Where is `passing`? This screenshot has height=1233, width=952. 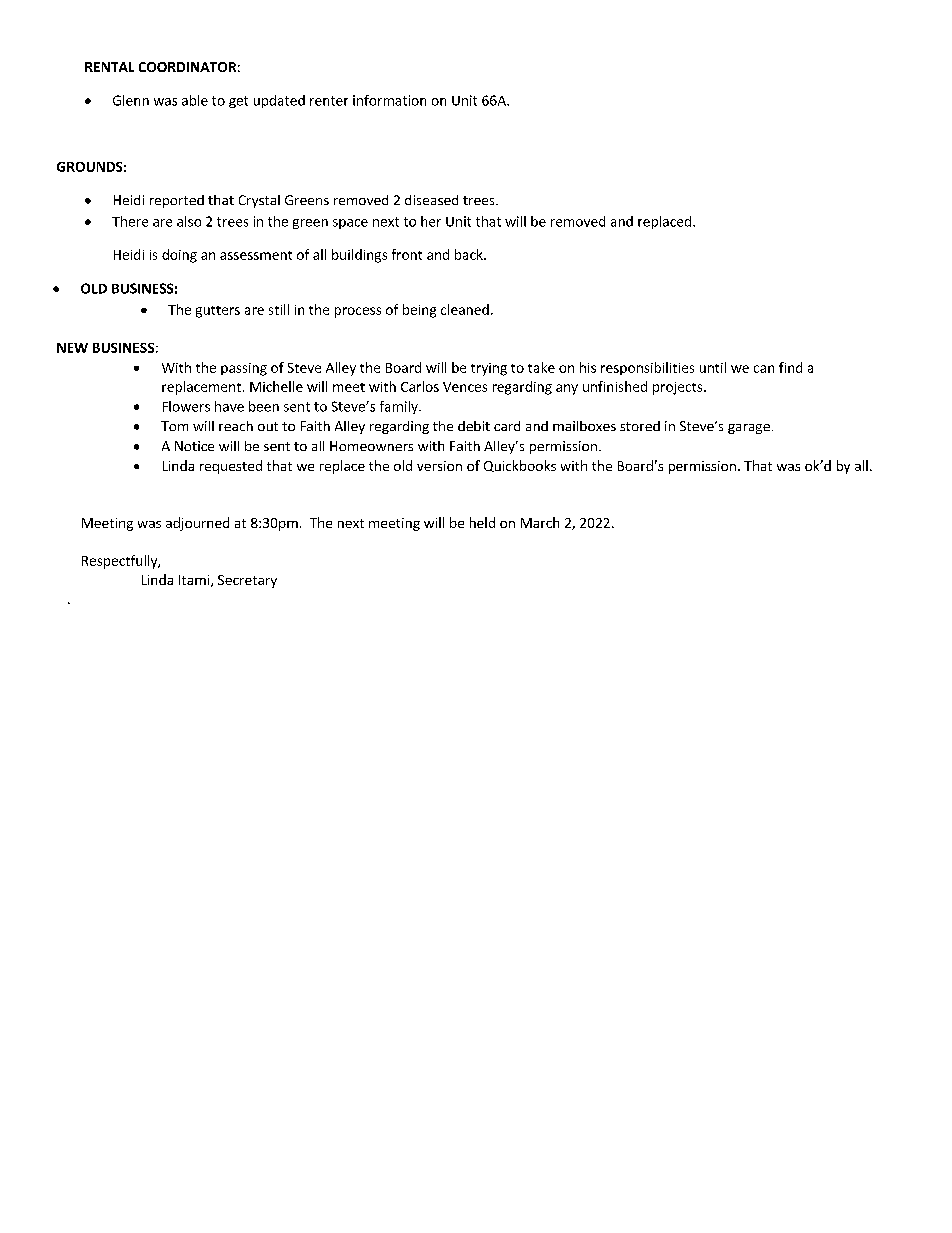 passing is located at coordinates (244, 369).
